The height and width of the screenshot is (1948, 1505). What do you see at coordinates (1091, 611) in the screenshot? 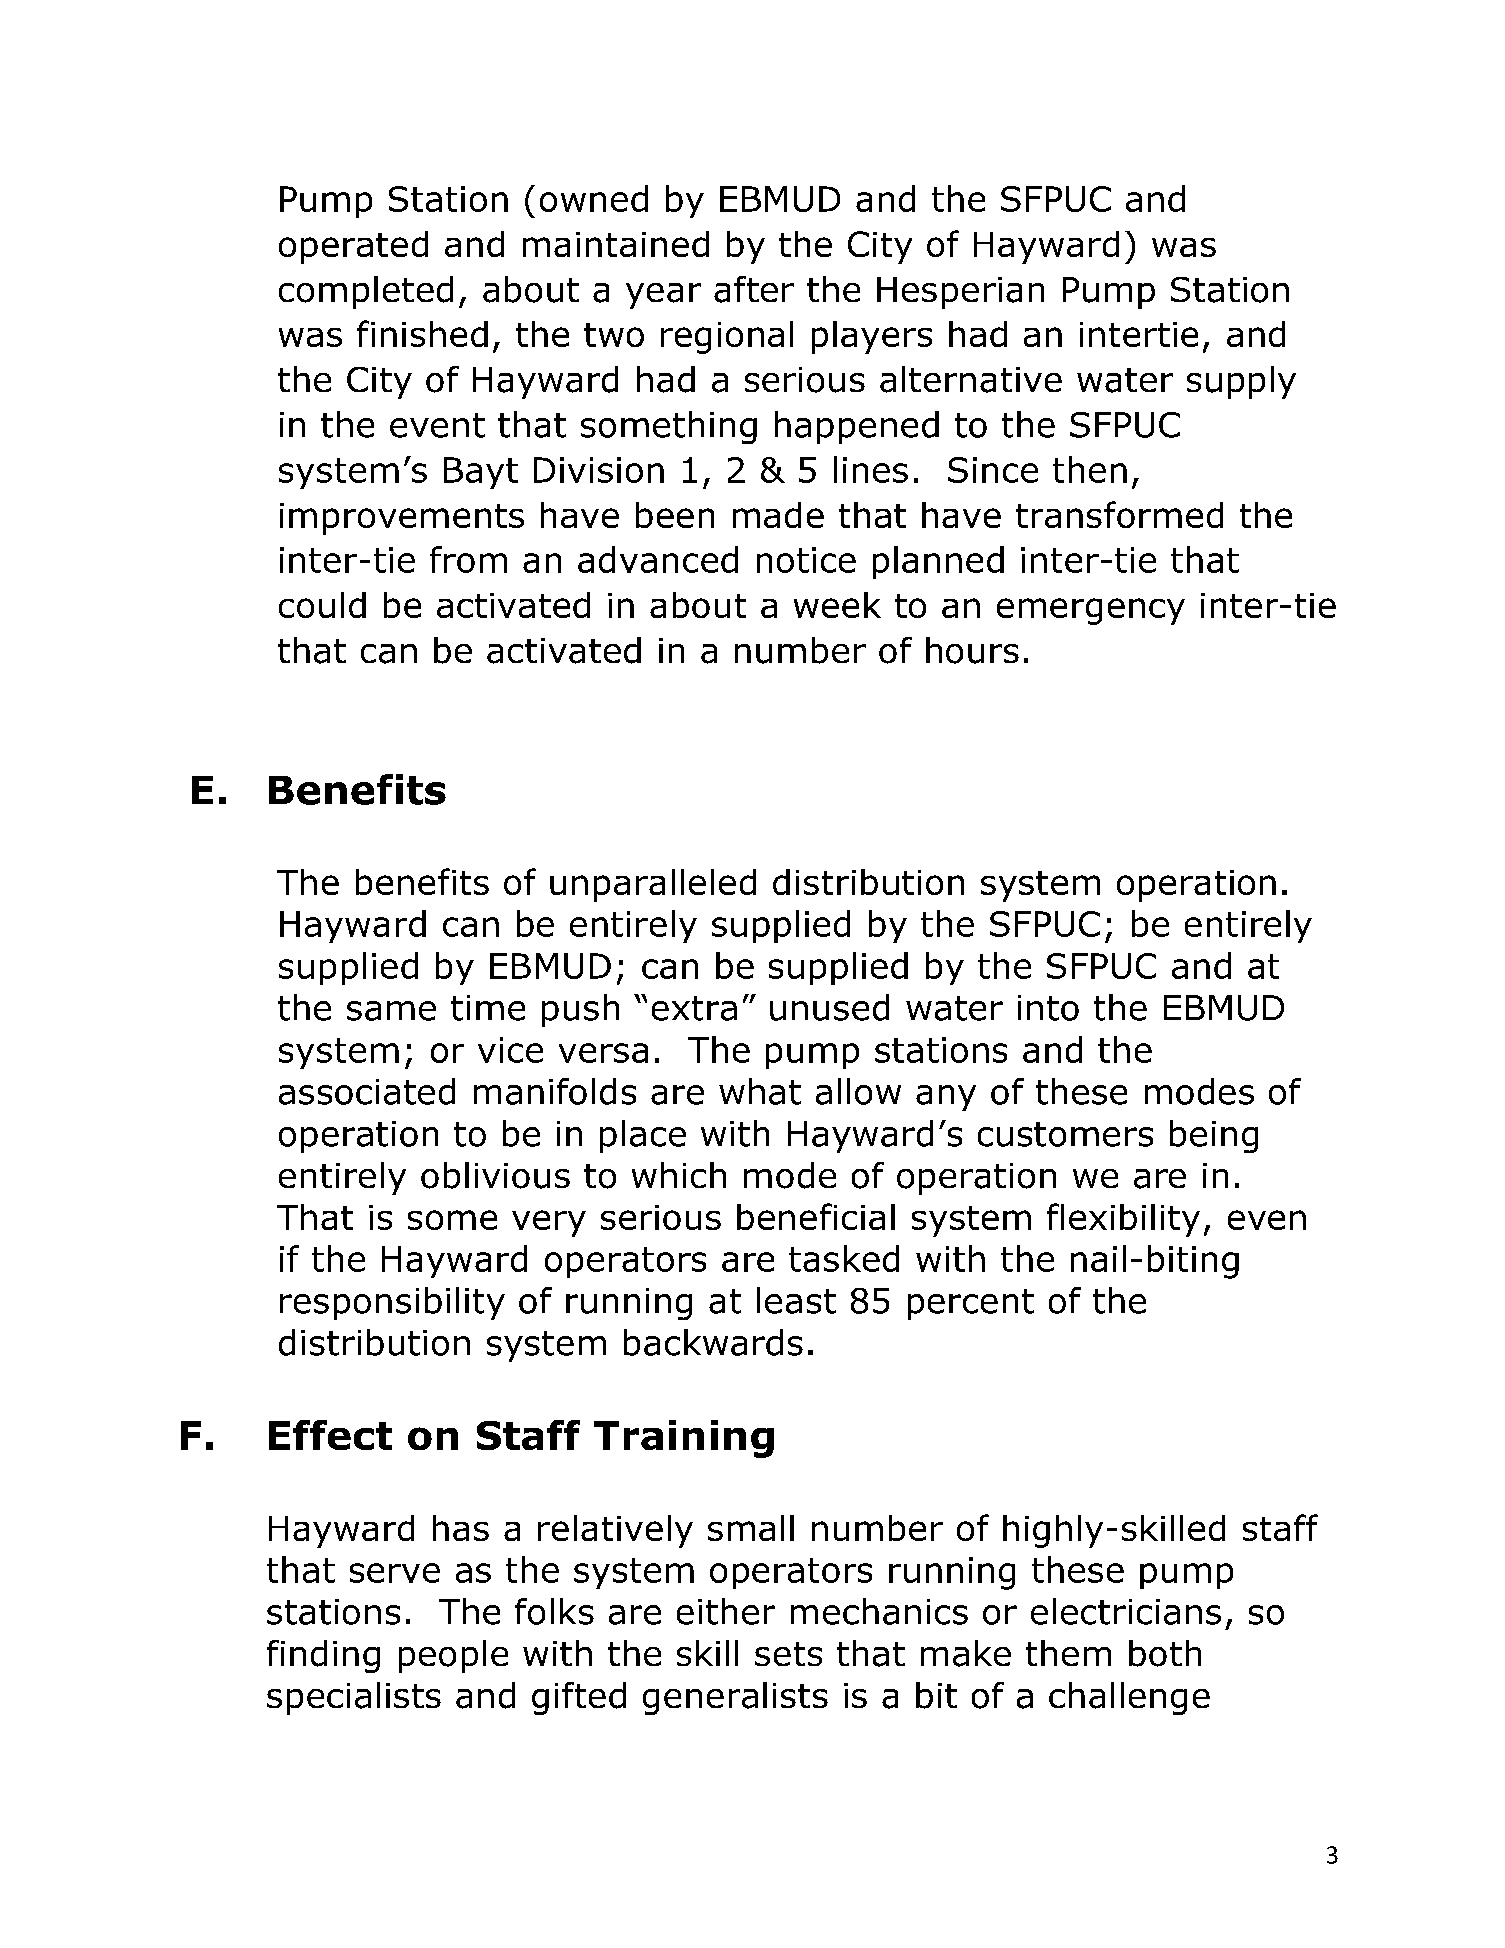
I see `emergency` at bounding box center [1091, 611].
